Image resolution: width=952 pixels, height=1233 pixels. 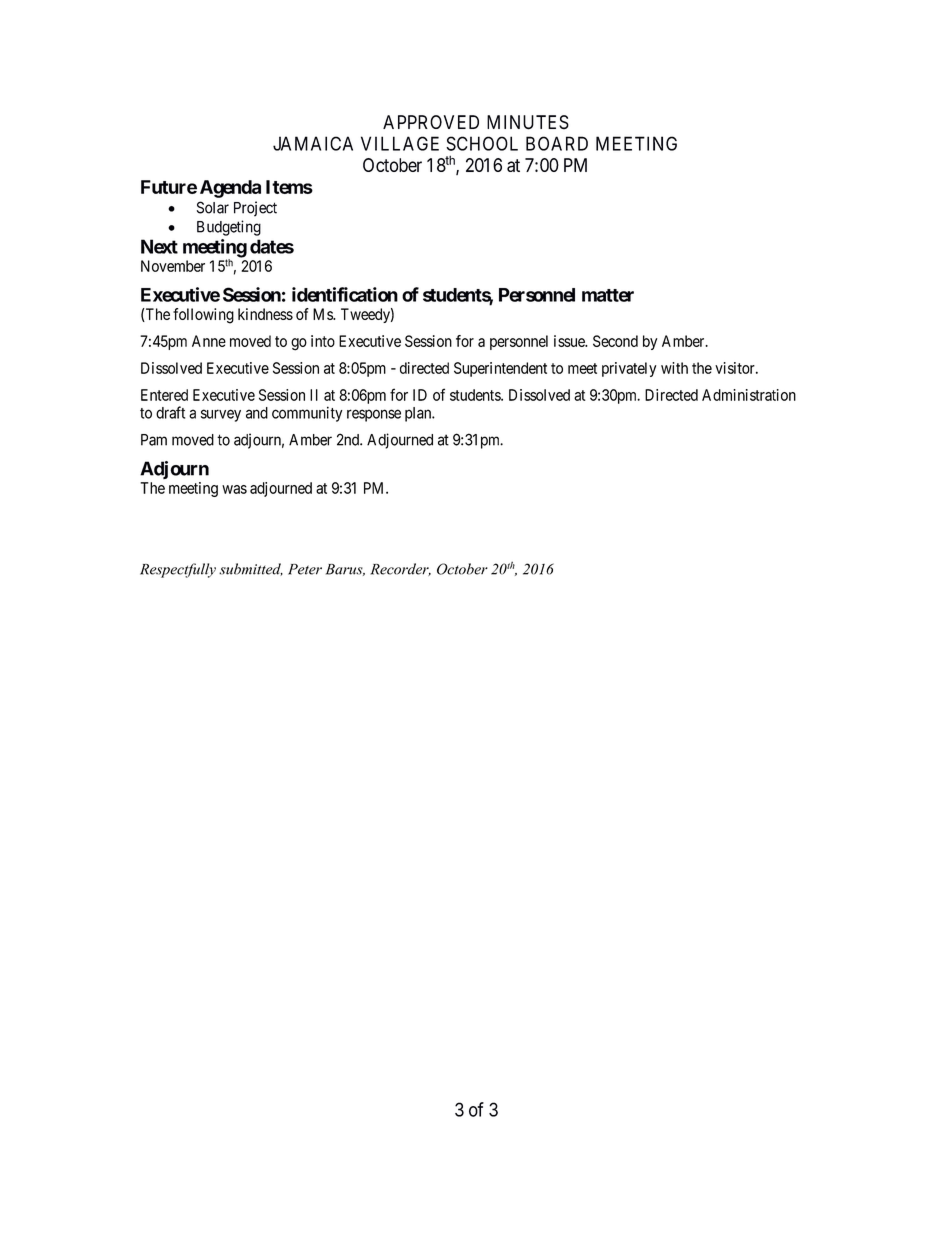 What do you see at coordinates (482, 143) in the screenshot?
I see `SCHOOL` at bounding box center [482, 143].
